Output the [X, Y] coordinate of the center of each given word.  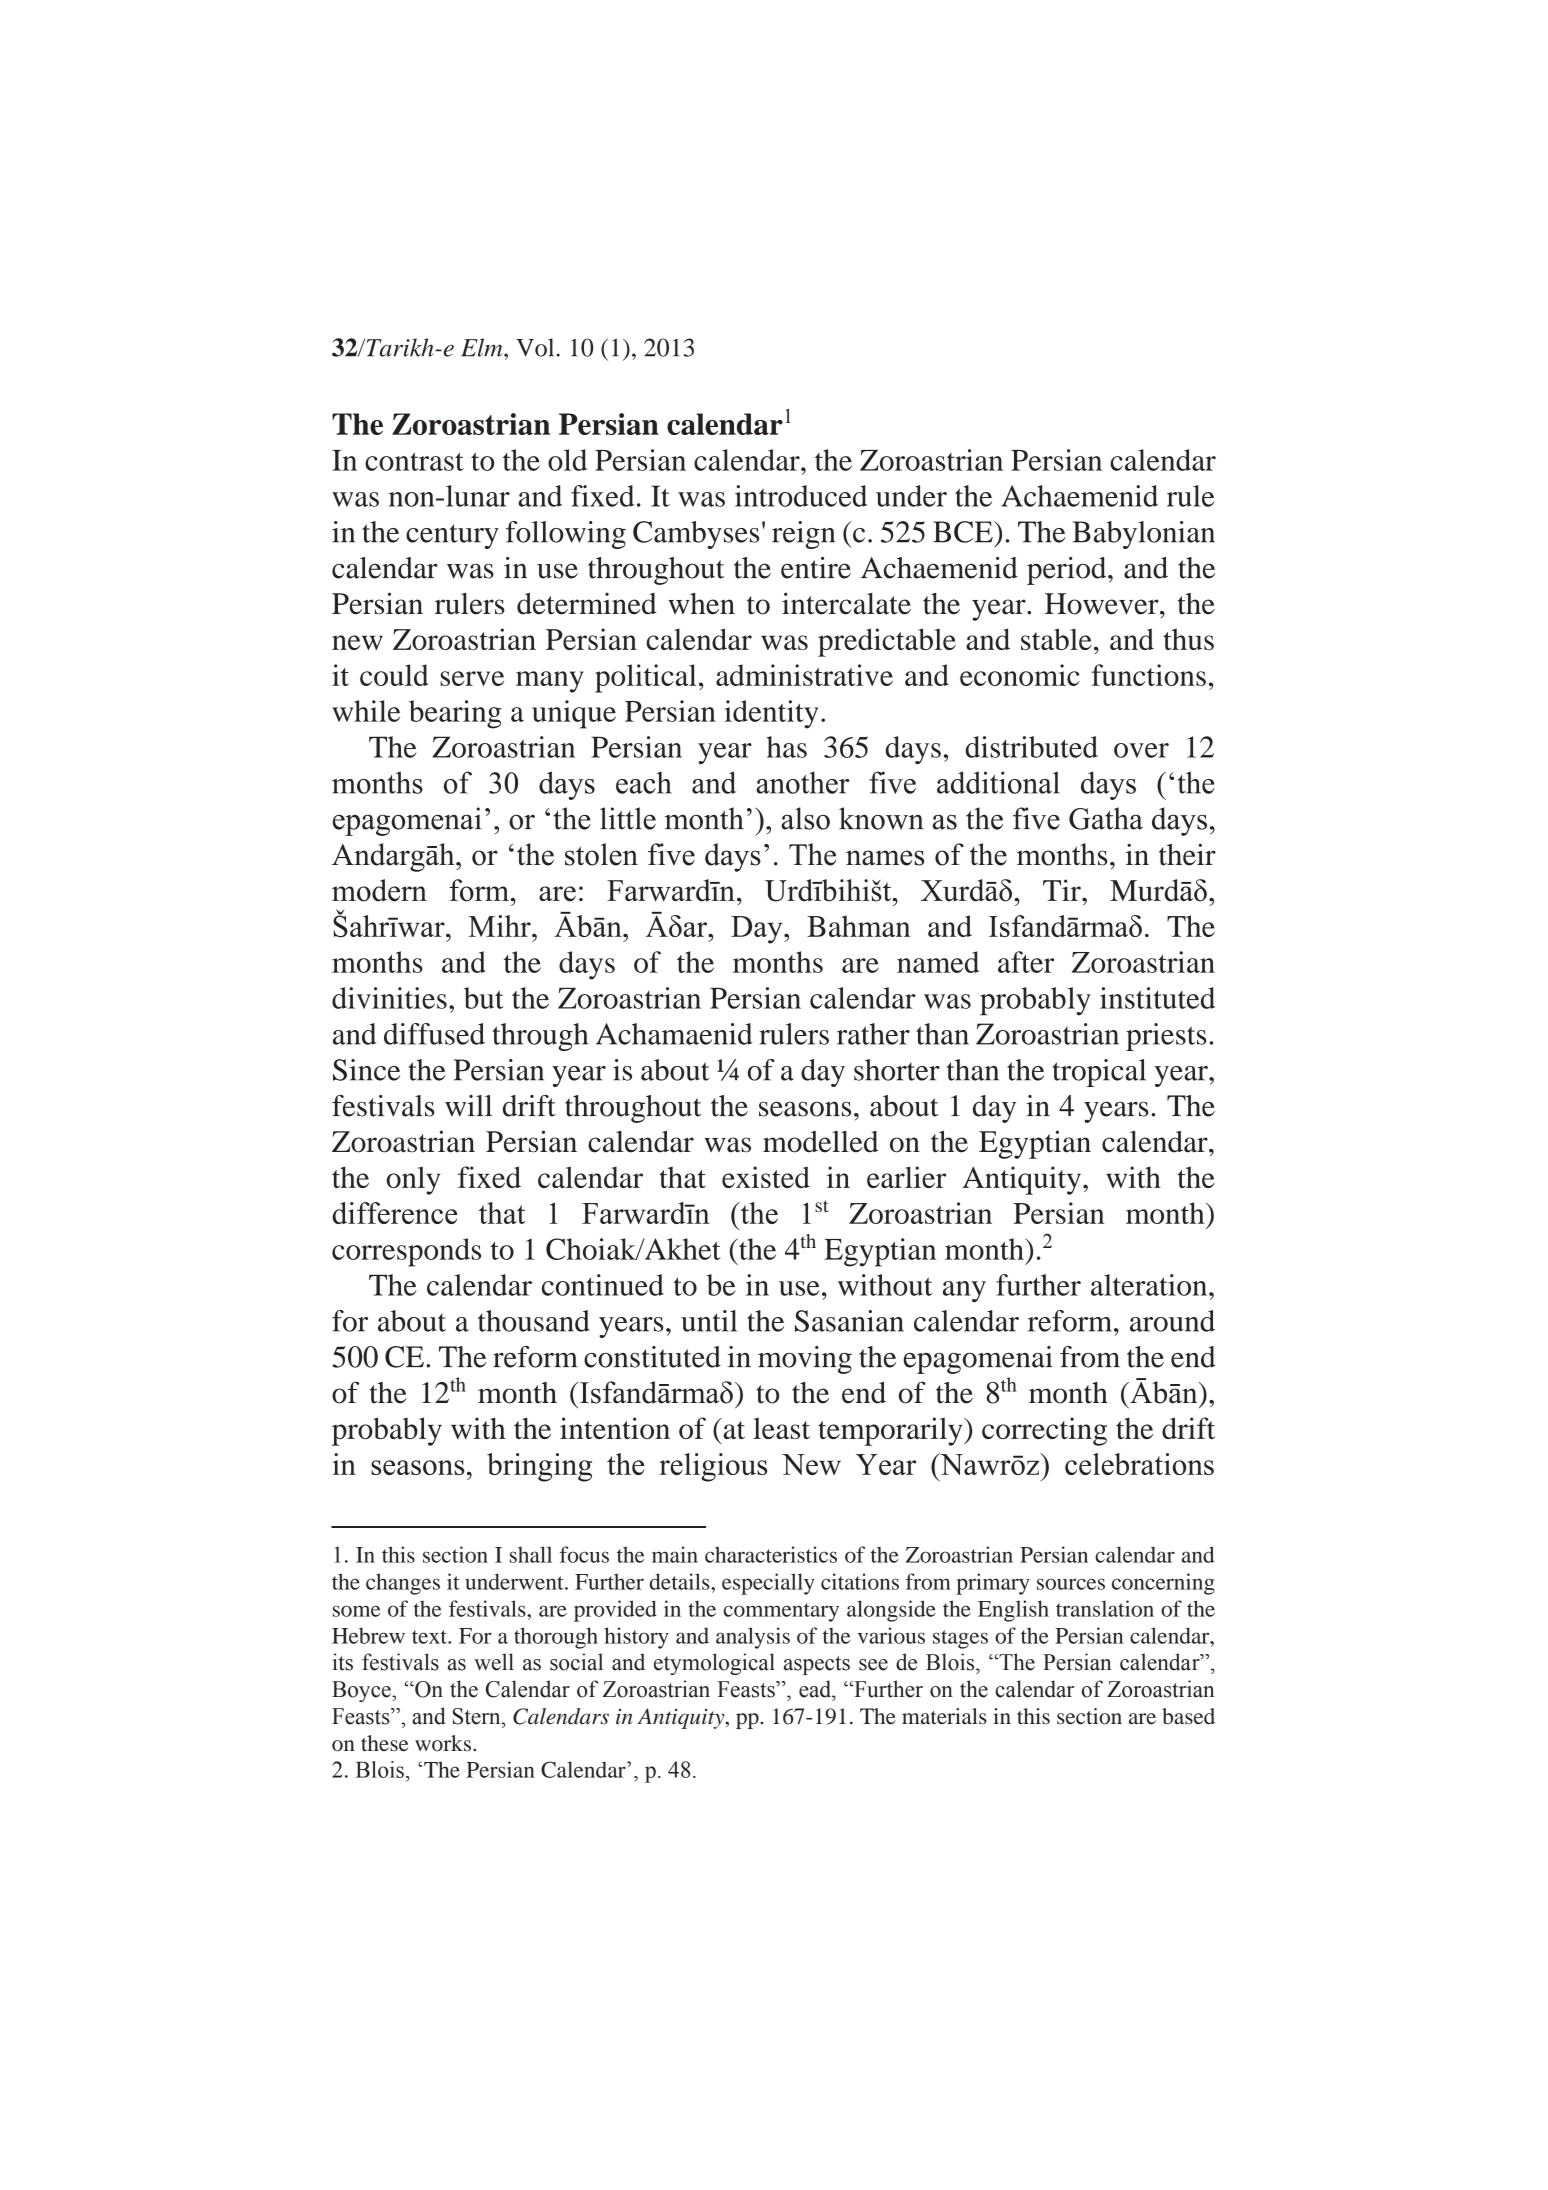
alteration [1150, 1285]
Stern [478, 1716]
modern [379, 890]
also [805, 818]
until [709, 1321]
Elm [483, 347]
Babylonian [1143, 535]
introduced [801, 496]
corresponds [406, 1252]
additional [998, 782]
